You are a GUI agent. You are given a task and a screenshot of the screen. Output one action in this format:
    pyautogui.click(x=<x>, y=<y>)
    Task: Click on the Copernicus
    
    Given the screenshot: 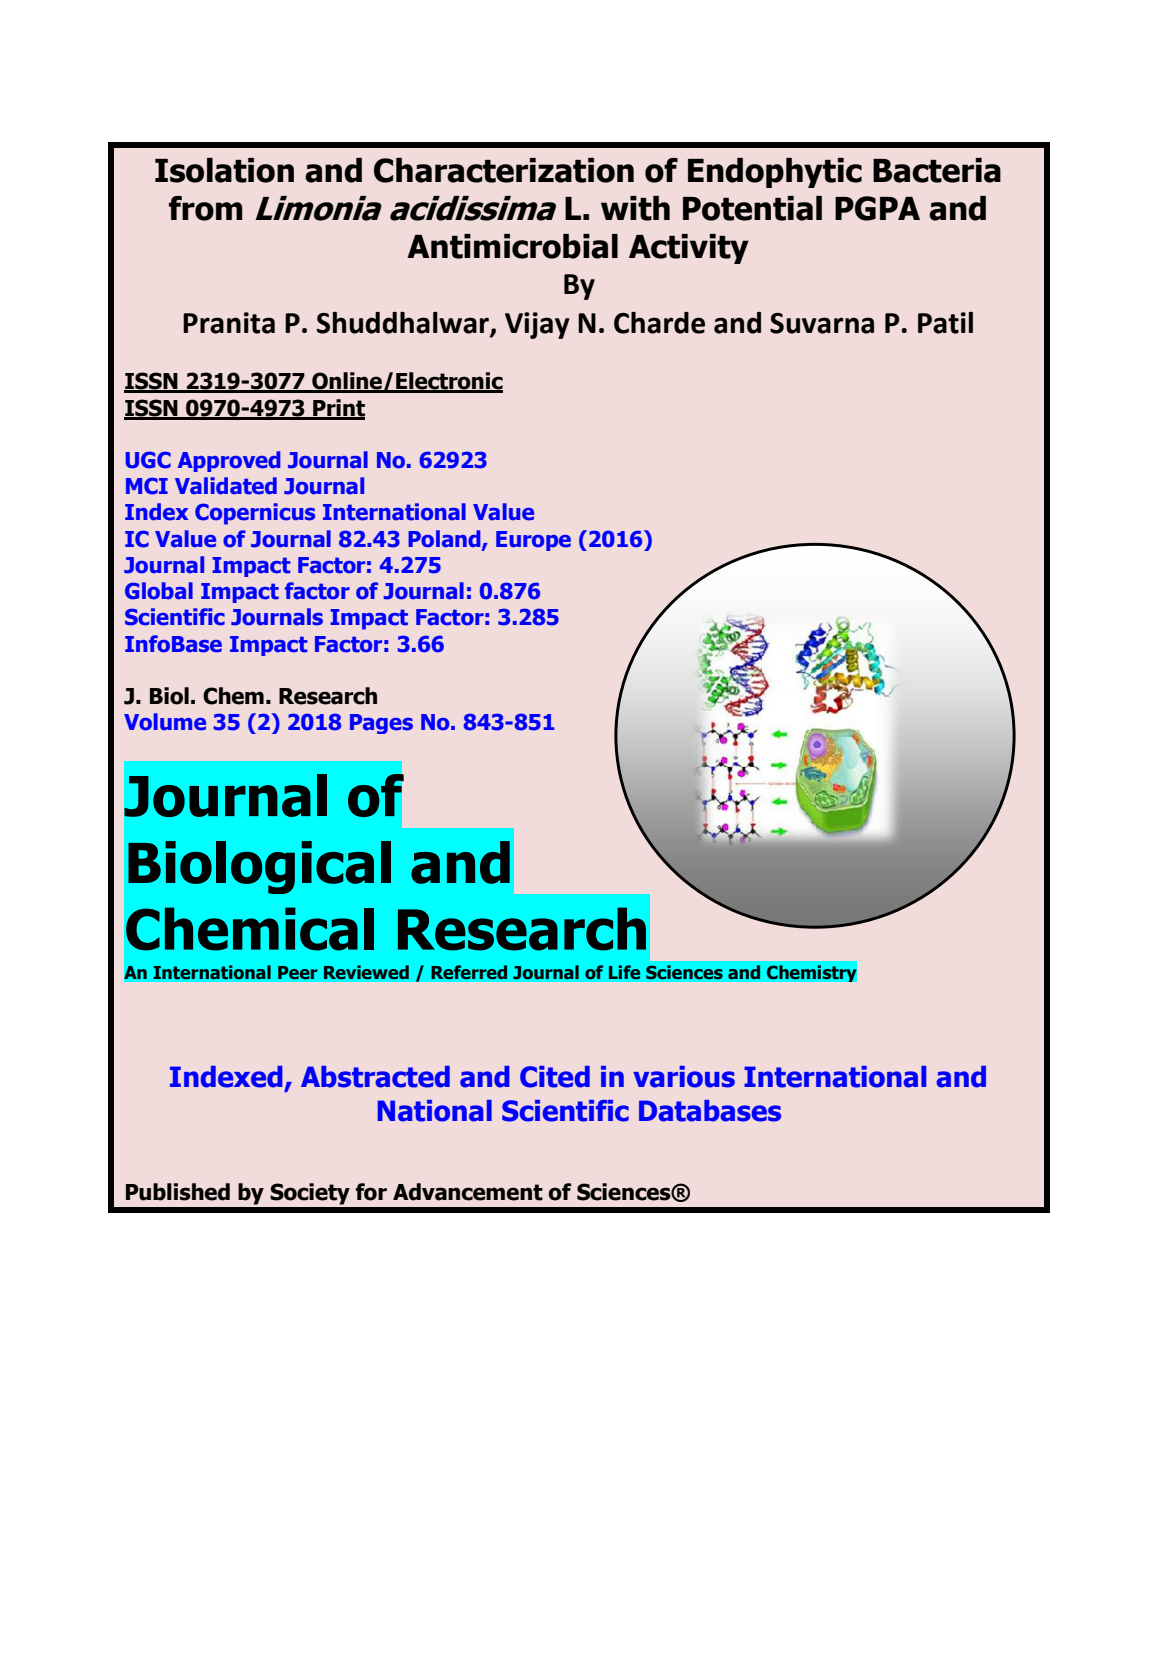 What is the action you would take?
    pyautogui.click(x=255, y=514)
